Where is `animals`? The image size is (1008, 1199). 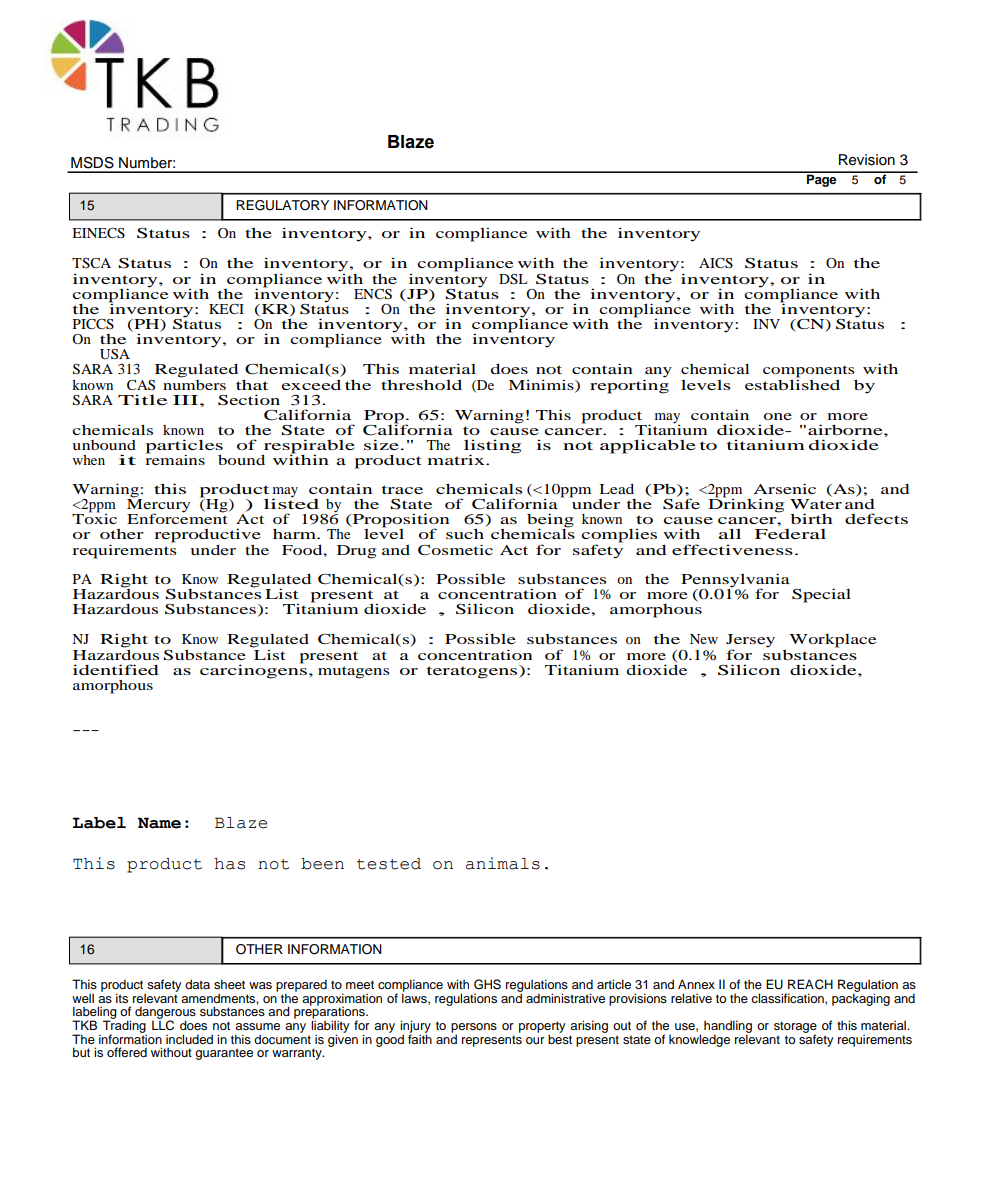
animals is located at coordinates (503, 863).
